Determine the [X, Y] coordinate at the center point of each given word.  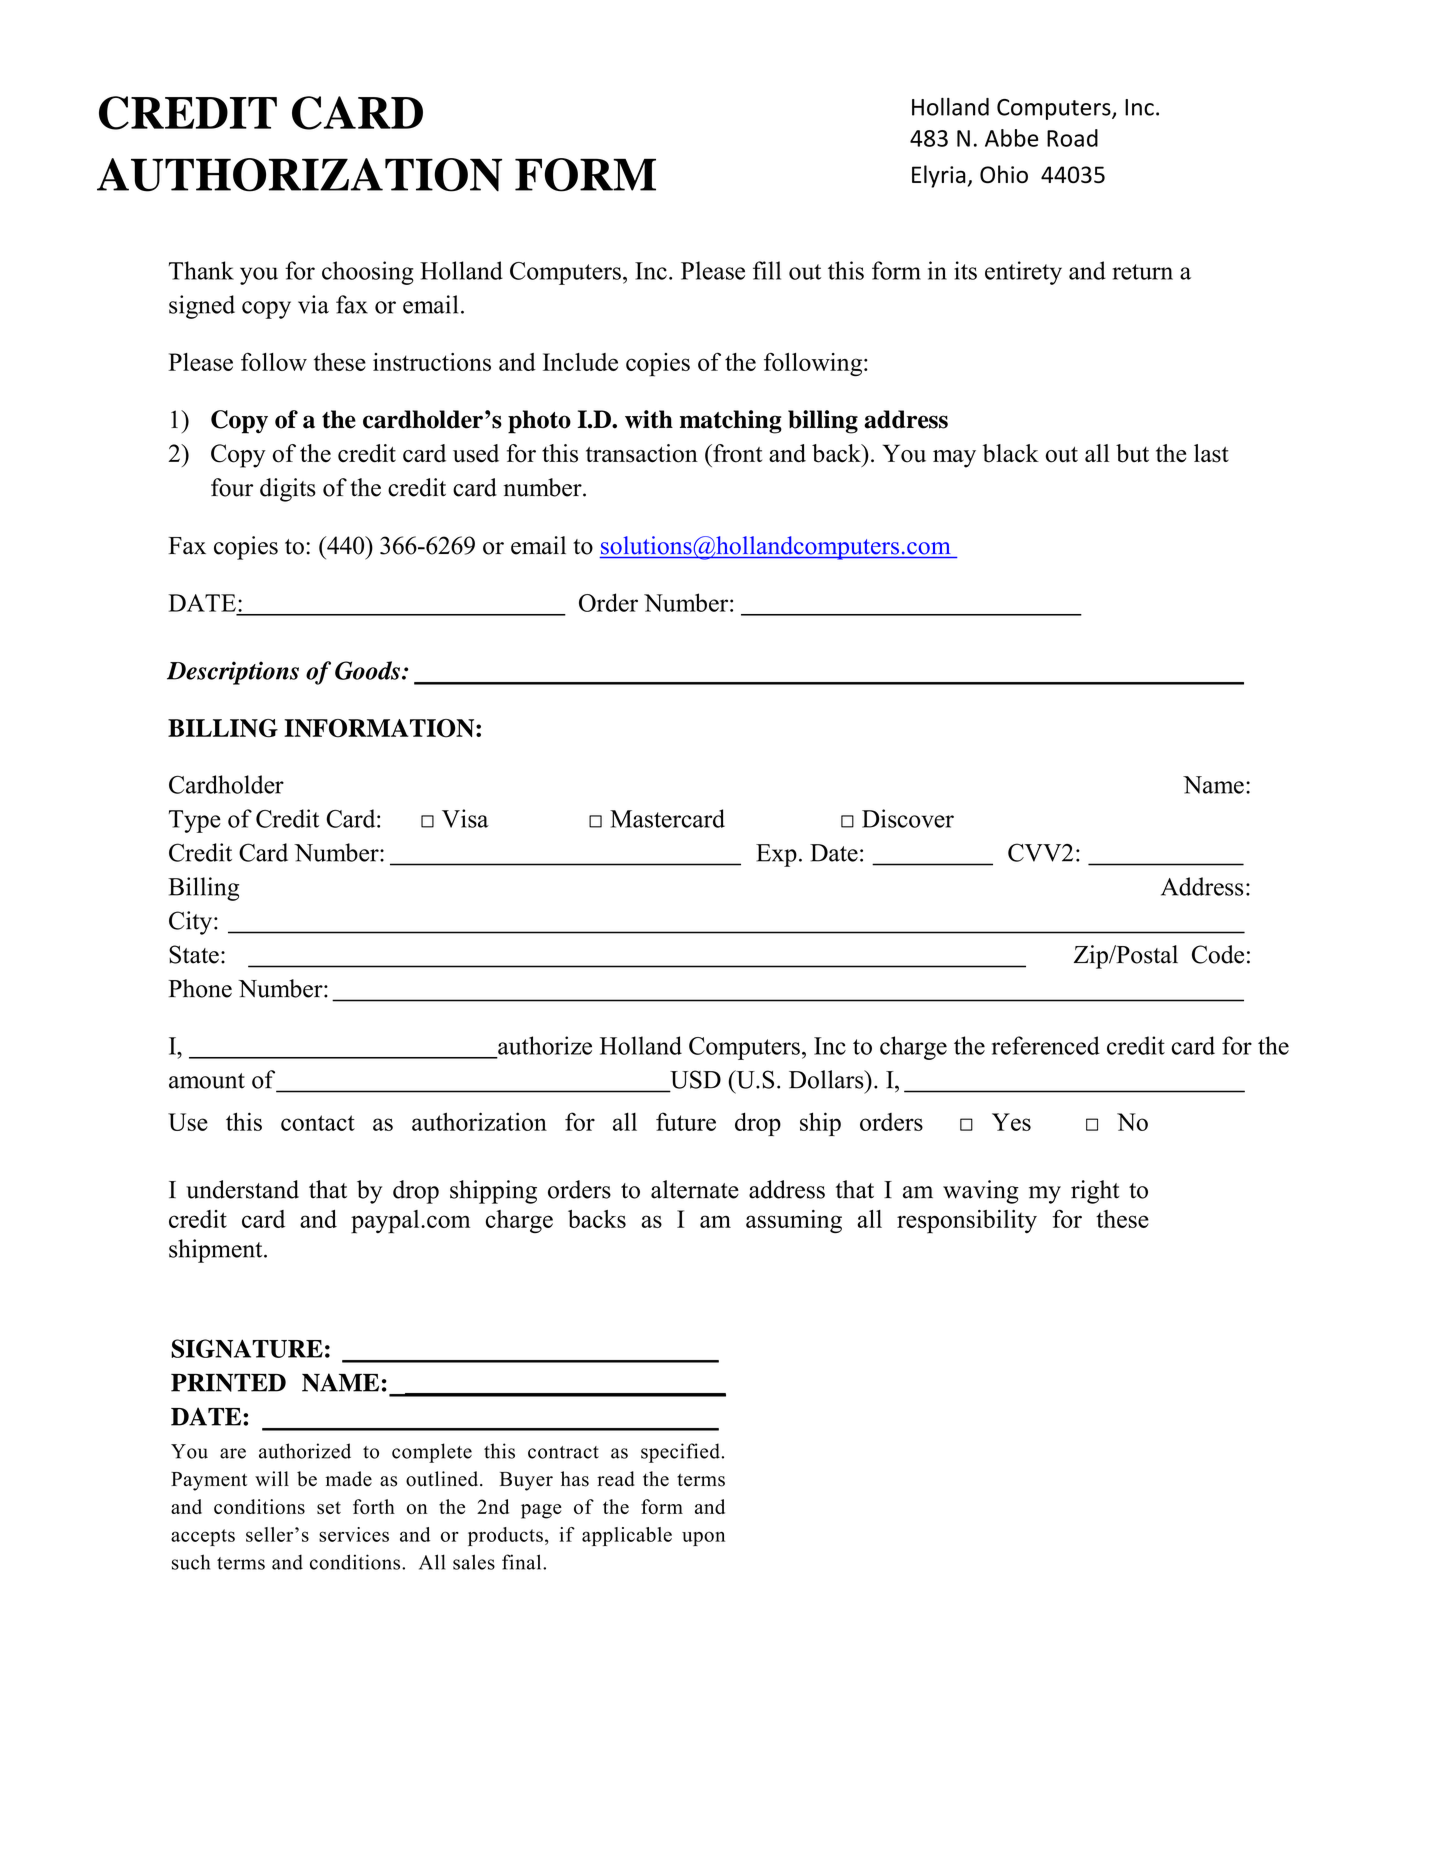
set [329, 1507]
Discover [908, 818]
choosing [368, 273]
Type [194, 821]
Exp [776, 855]
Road [1072, 138]
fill [767, 270]
